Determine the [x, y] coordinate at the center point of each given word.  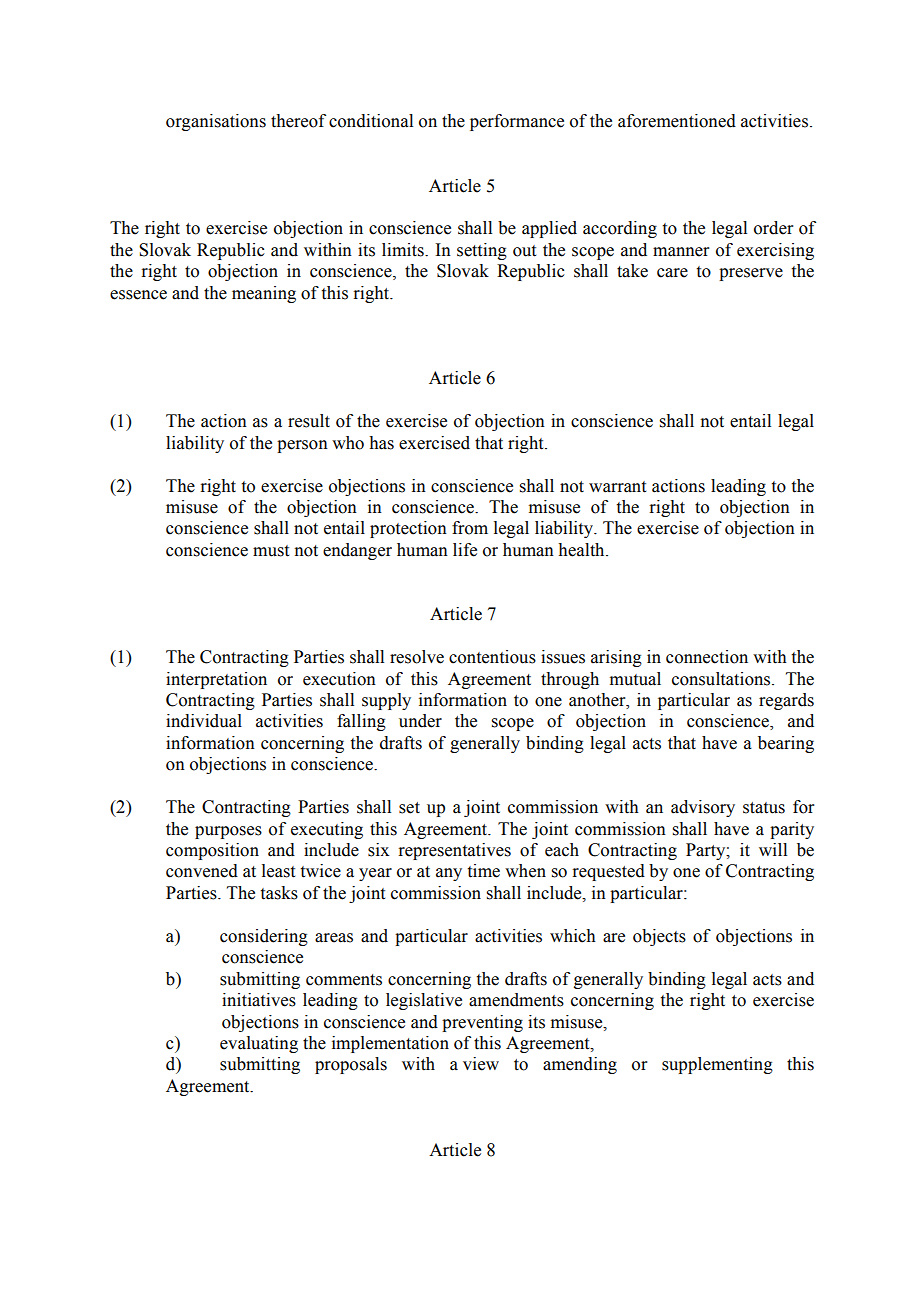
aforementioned [677, 121]
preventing [482, 1023]
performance [517, 122]
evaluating [259, 1044]
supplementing [717, 1065]
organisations [216, 122]
